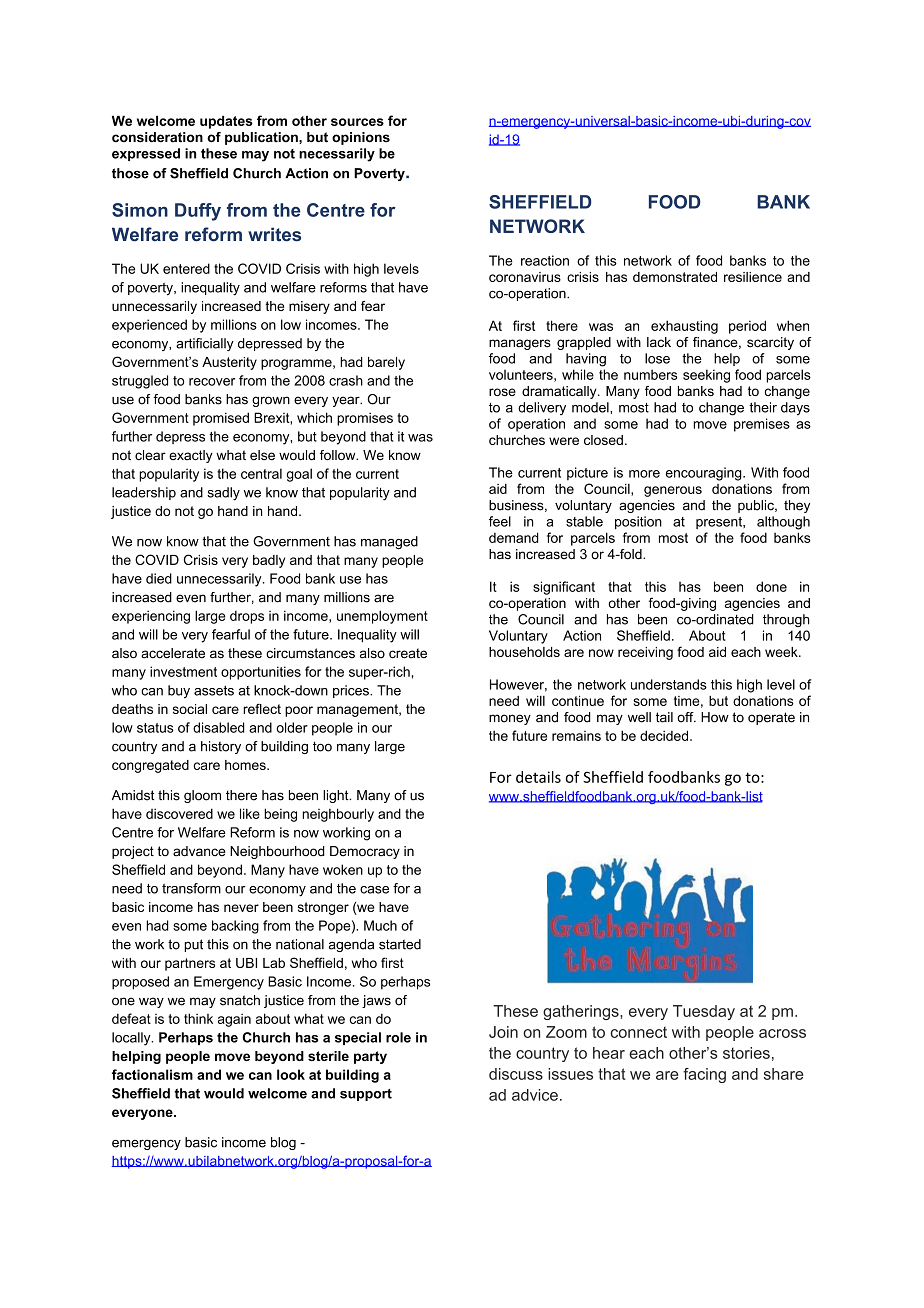 The image size is (924, 1308). I want to click on exactly, so click(191, 456).
